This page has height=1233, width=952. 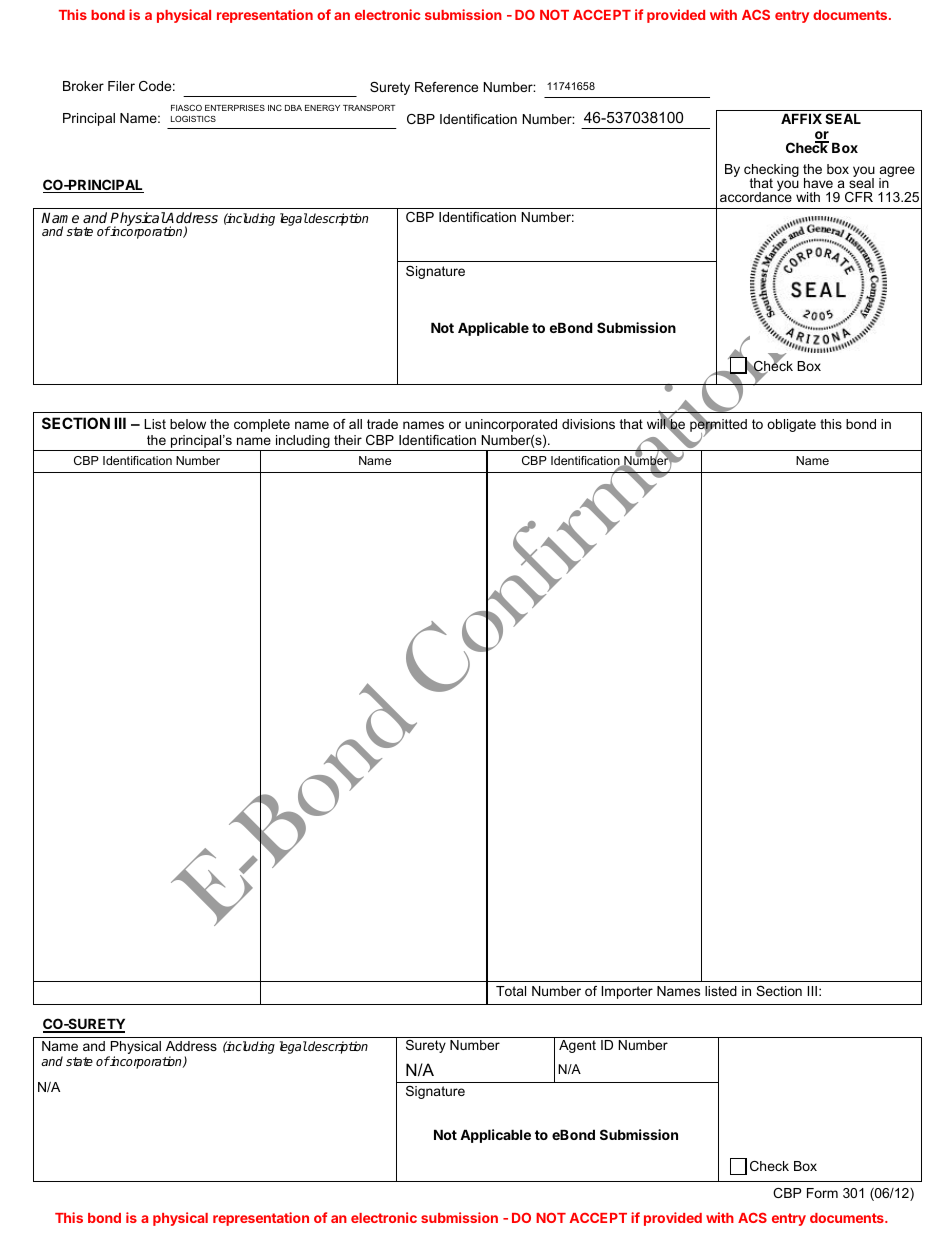 What do you see at coordinates (511, 991) in the page?
I see `Total` at bounding box center [511, 991].
